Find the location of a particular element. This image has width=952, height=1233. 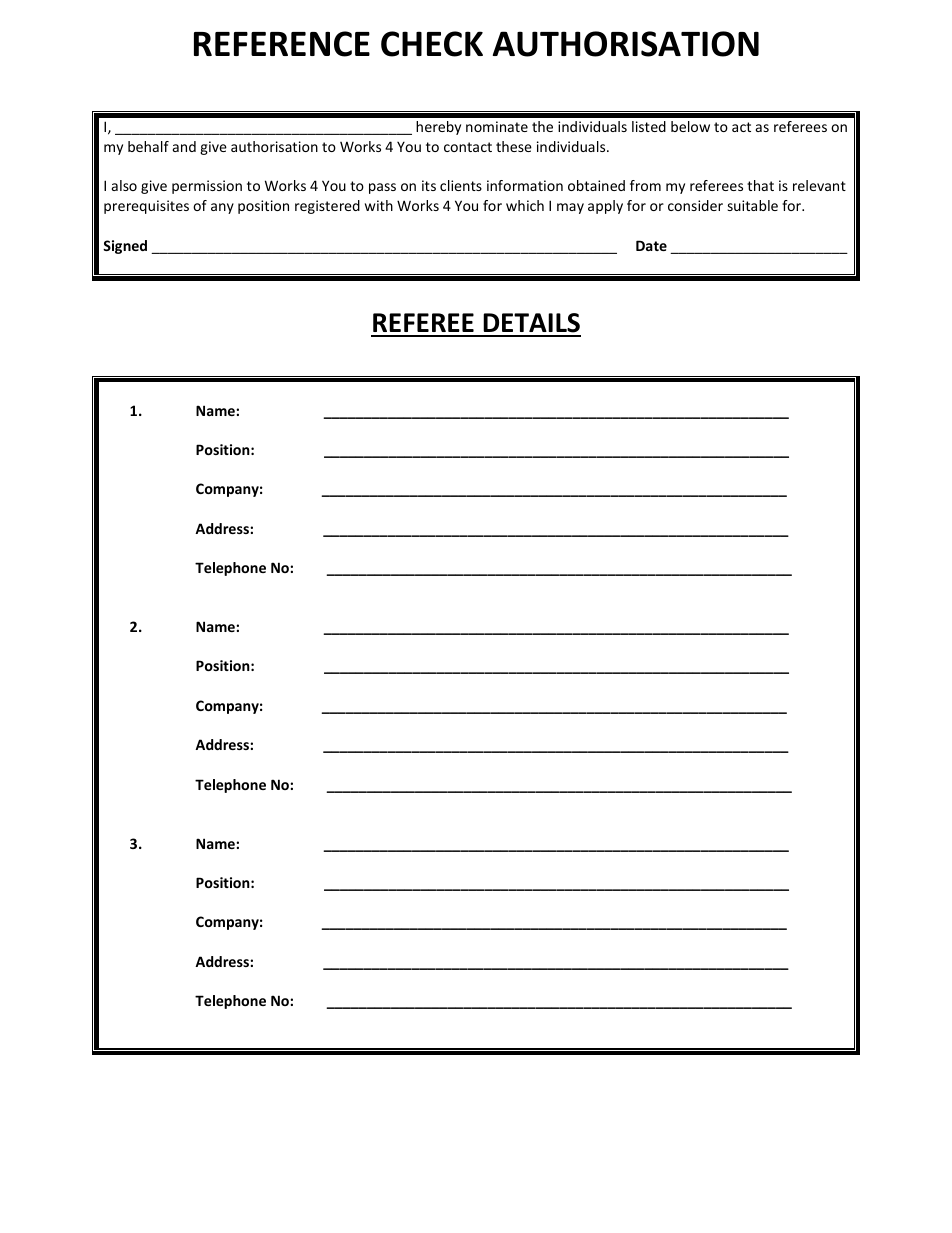

CHECK is located at coordinates (432, 44).
